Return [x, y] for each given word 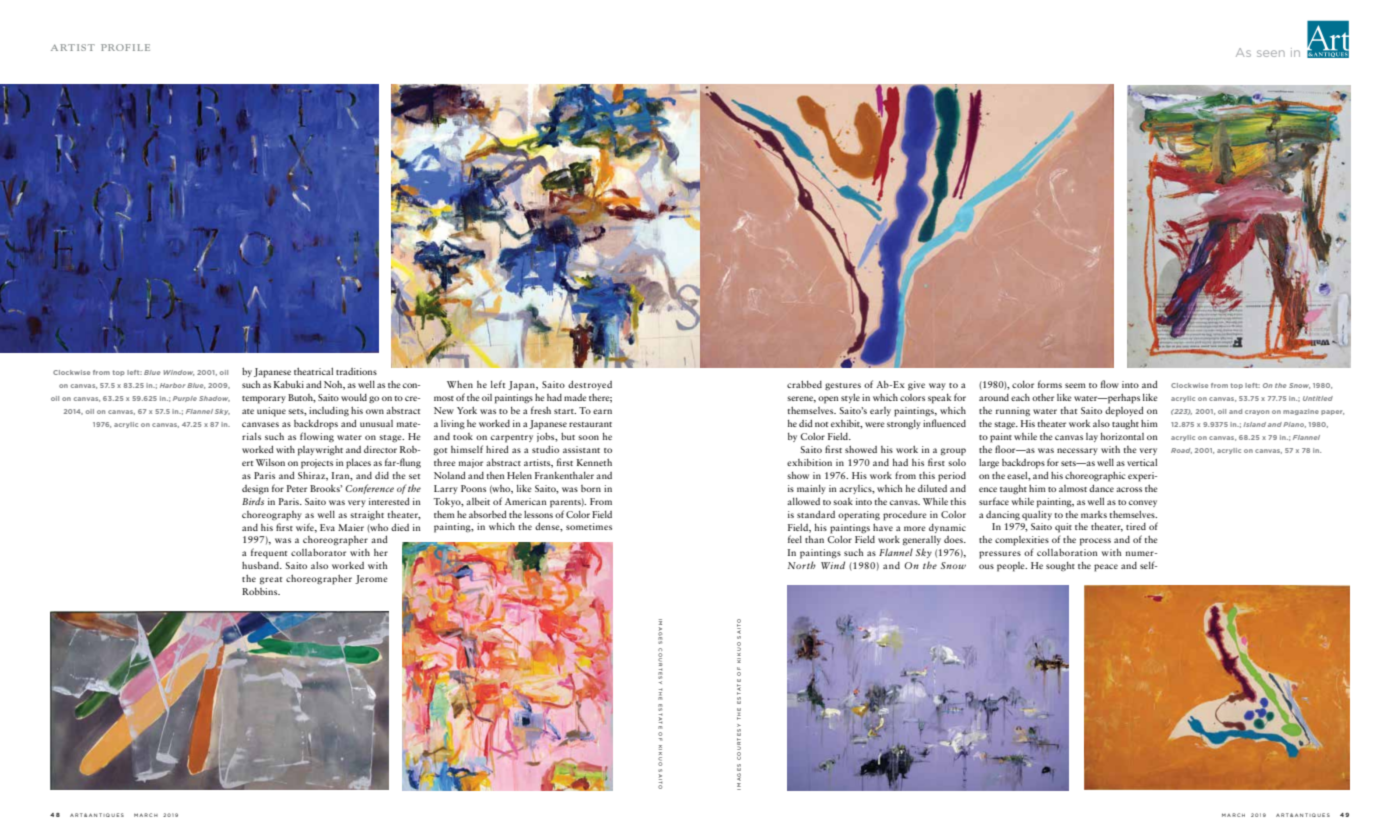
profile [125, 47]
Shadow [214, 399]
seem [1075, 385]
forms [1050, 384]
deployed [1124, 412]
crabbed [804, 384]
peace [1106, 568]
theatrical [313, 371]
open [828, 400]
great [271, 581]
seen [1271, 53]
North [802, 565]
